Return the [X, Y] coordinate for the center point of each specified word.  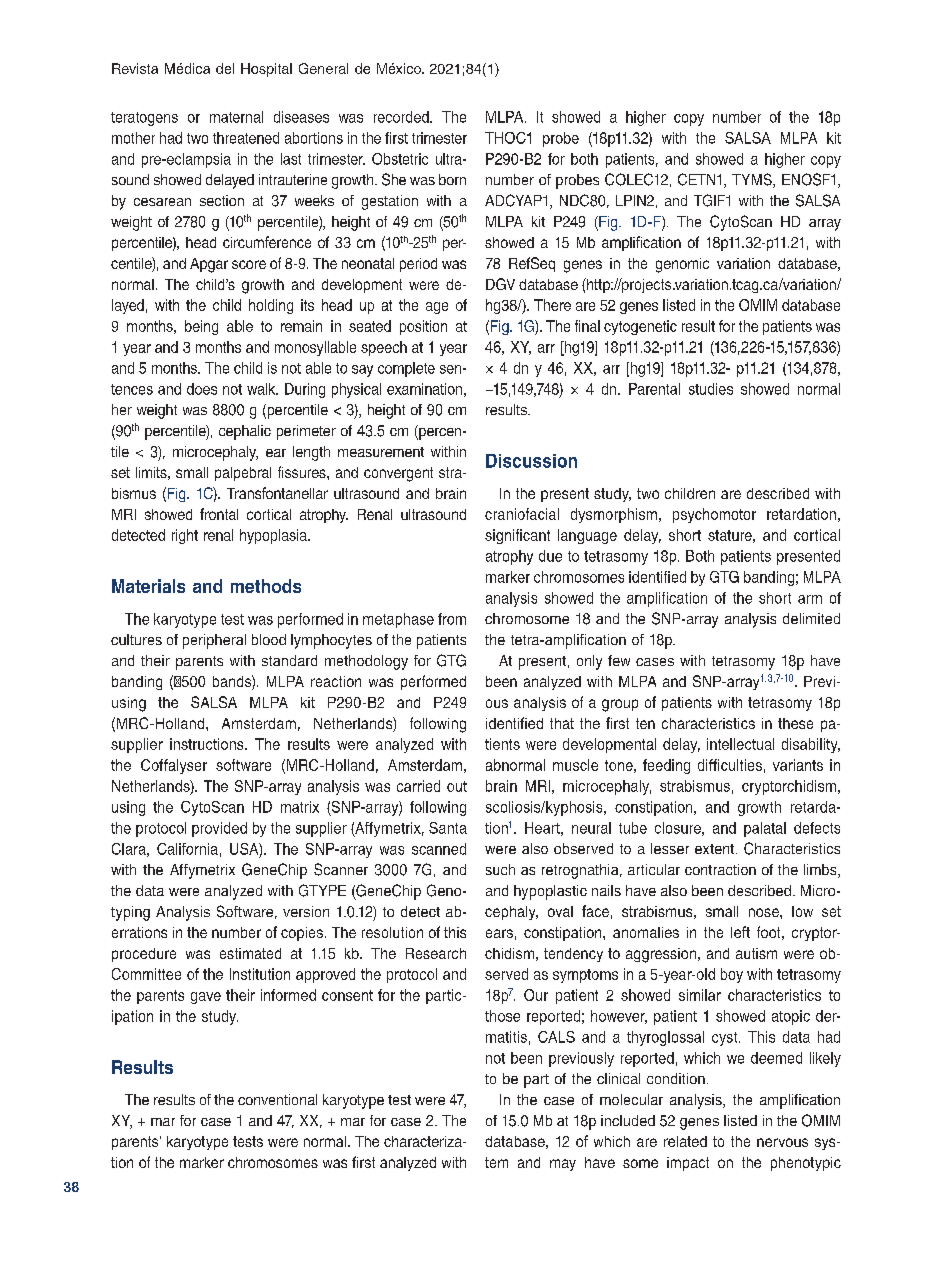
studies [711, 389]
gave [206, 998]
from [452, 619]
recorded [402, 117]
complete [406, 369]
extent [714, 849]
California [187, 849]
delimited [811, 618]
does [202, 389]
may [563, 1165]
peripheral [214, 641]
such [500, 869]
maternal [236, 117]
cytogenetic [640, 327]
